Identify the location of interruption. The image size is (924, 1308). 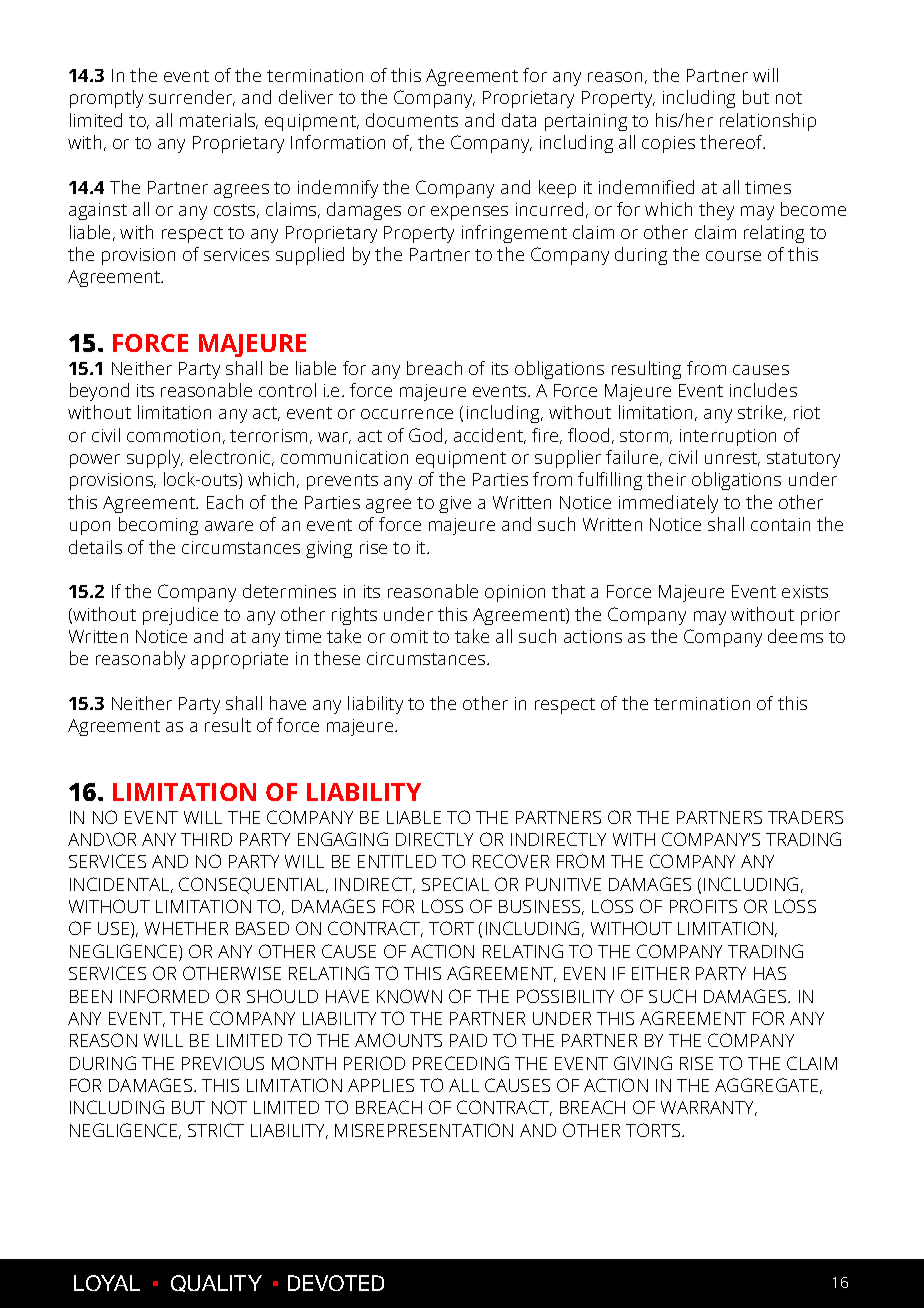
(728, 437).
